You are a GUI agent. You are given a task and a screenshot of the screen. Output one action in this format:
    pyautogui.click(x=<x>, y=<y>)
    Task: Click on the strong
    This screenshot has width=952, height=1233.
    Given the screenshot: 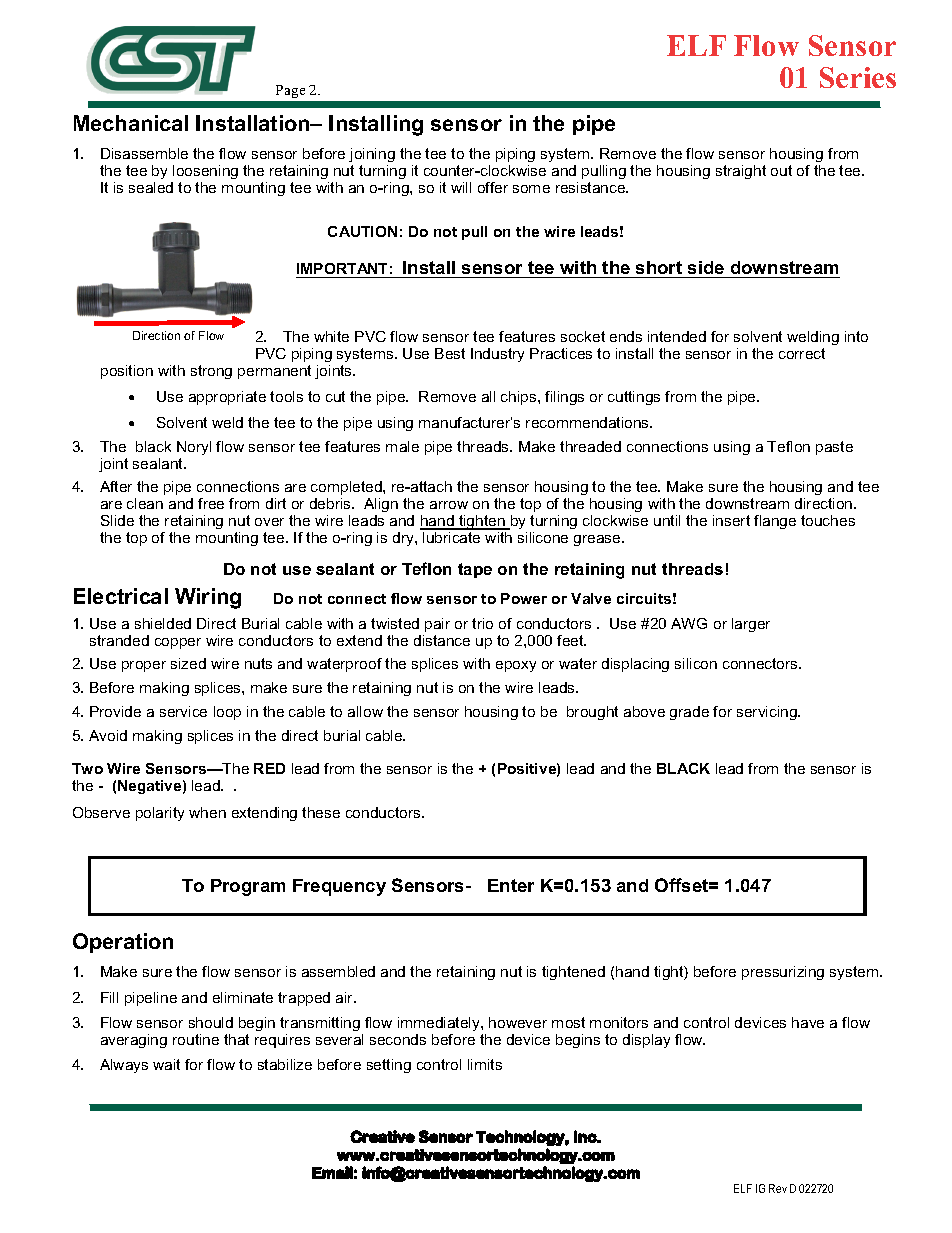 What is the action you would take?
    pyautogui.click(x=211, y=372)
